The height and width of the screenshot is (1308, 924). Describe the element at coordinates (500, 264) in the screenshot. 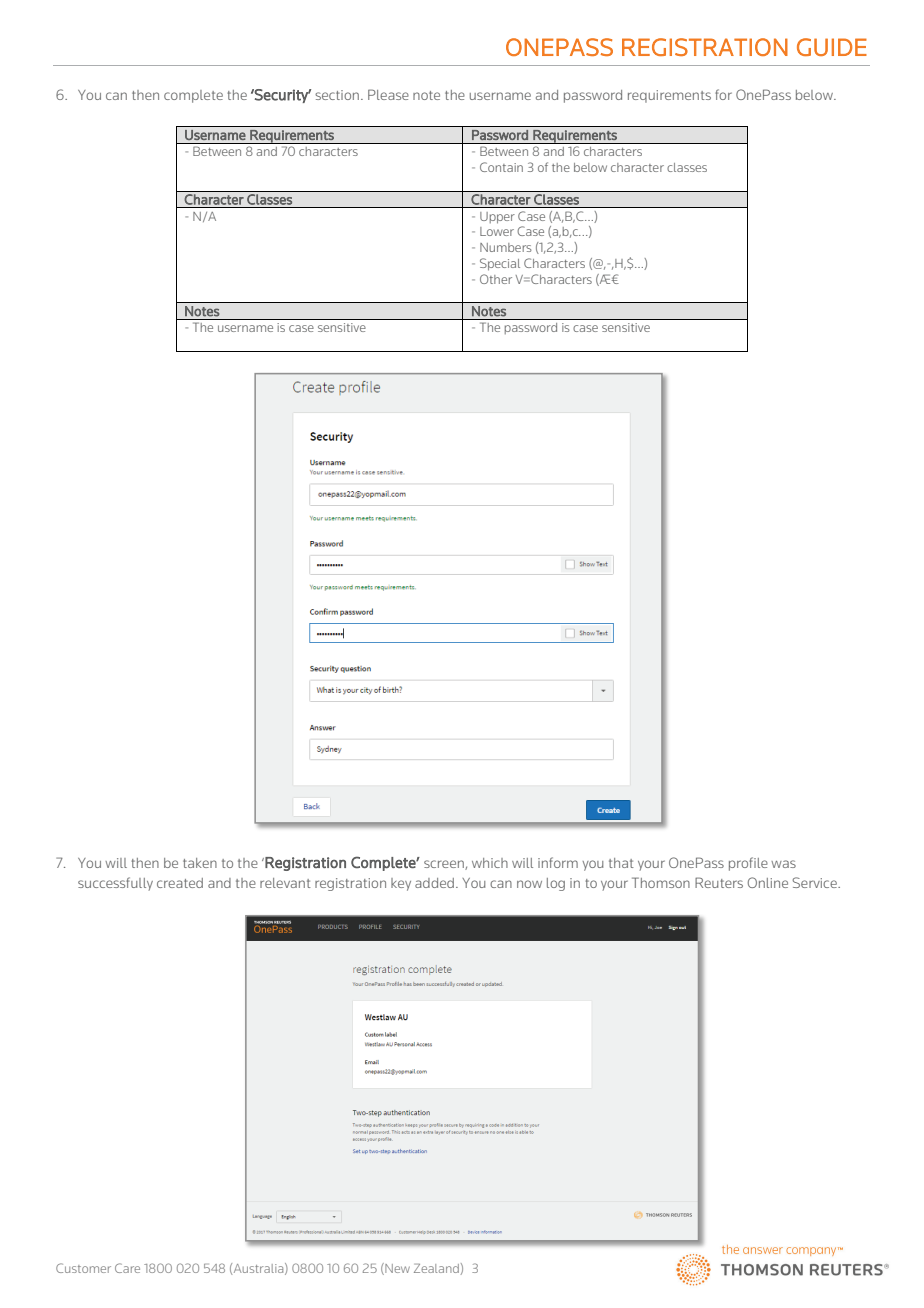

I see `Special` at that location.
